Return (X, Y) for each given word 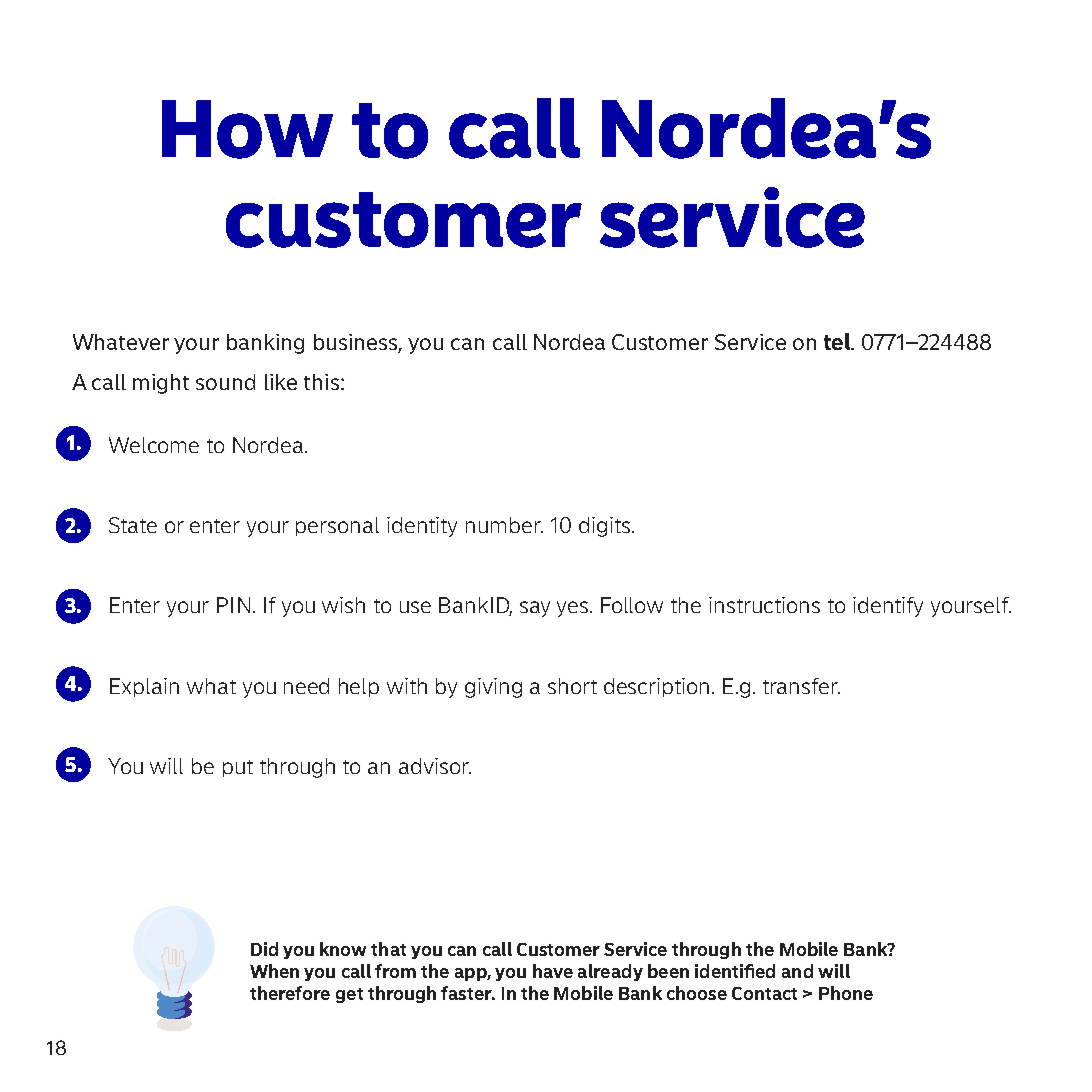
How (247, 129)
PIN (233, 605)
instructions (764, 605)
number (504, 525)
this (321, 382)
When (274, 971)
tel (838, 341)
